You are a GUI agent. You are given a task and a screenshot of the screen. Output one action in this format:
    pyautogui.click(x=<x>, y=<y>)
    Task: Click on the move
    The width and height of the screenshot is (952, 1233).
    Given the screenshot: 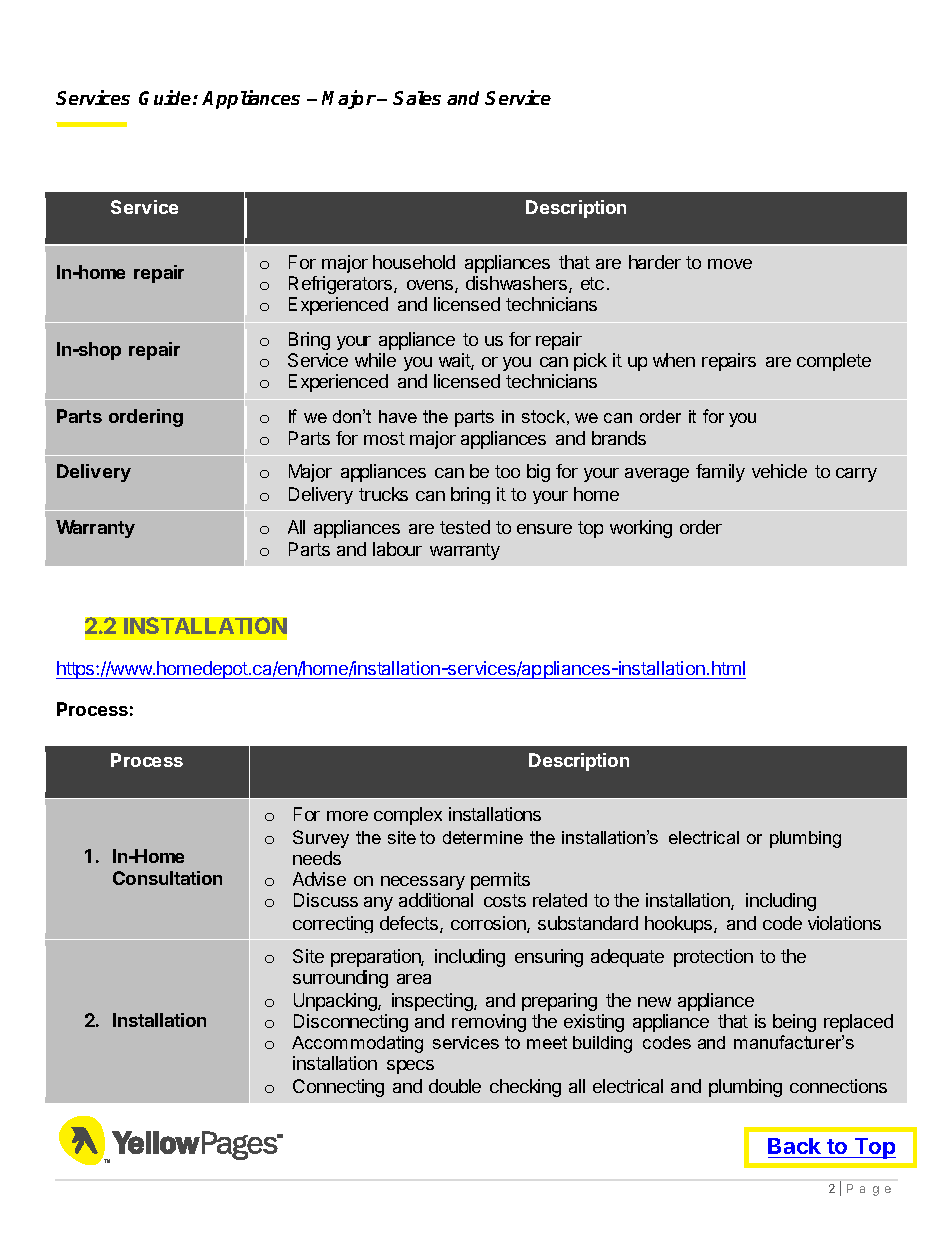 What is the action you would take?
    pyautogui.click(x=730, y=264)
